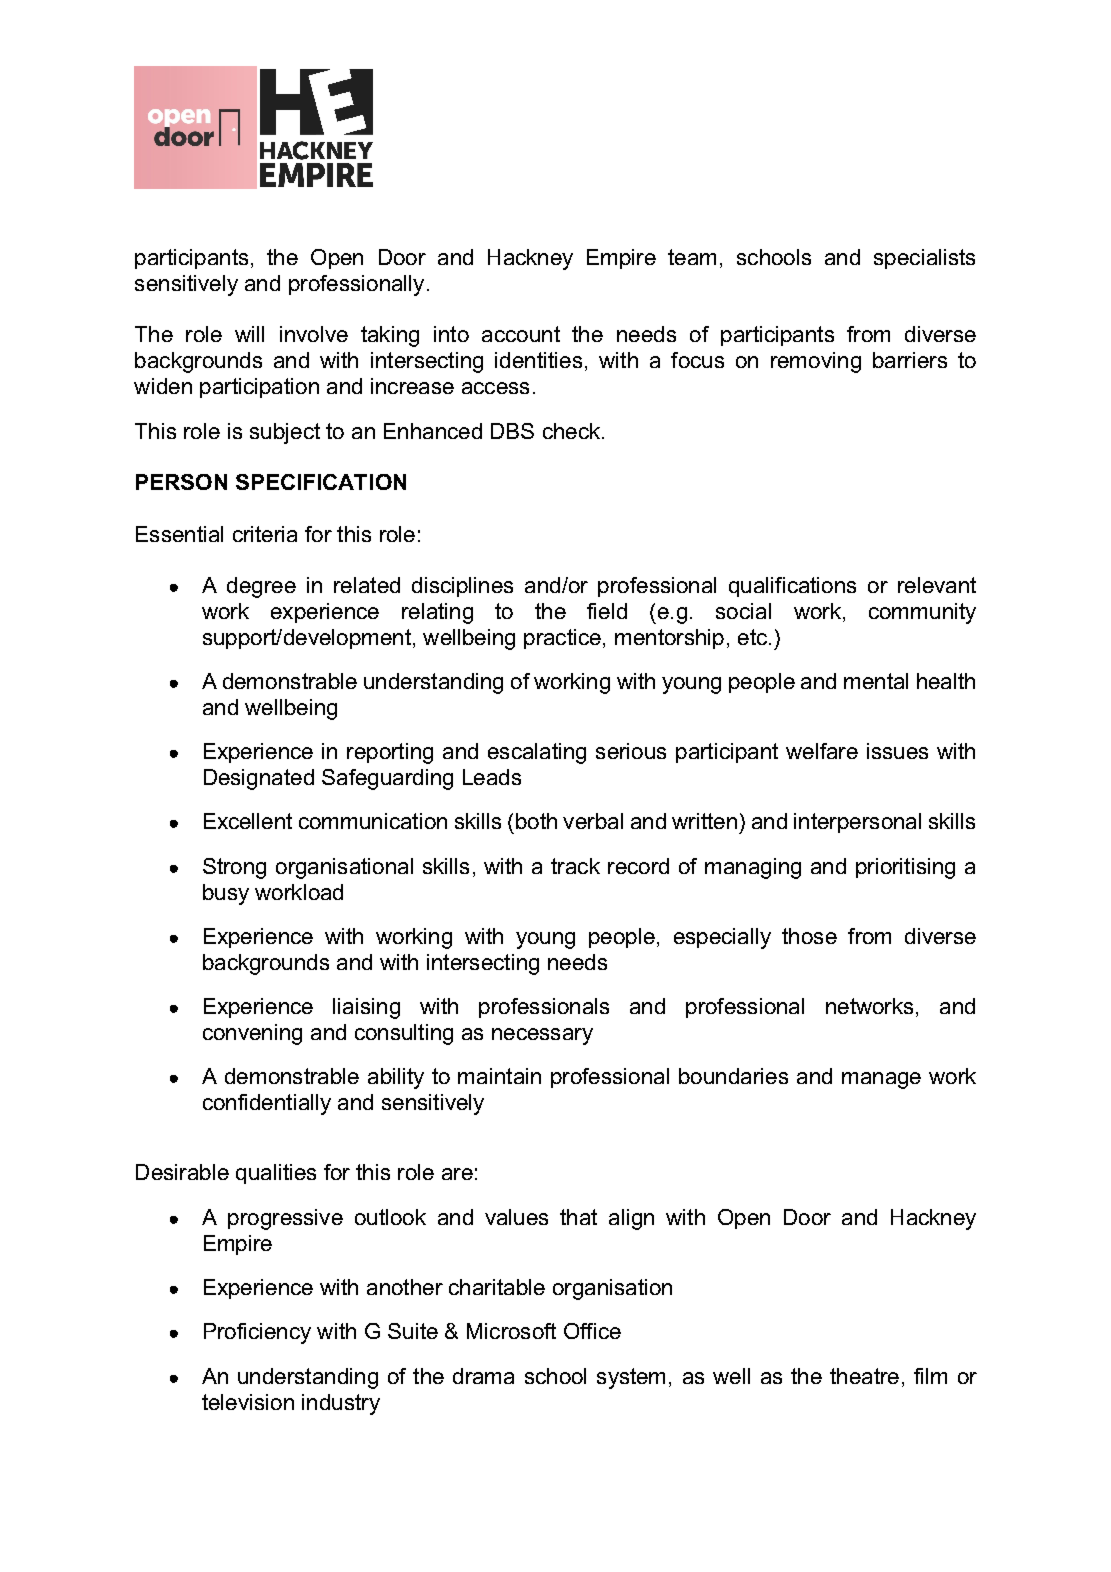 The height and width of the screenshot is (1572, 1111). Describe the element at coordinates (248, 821) in the screenshot. I see `Excellent` at that location.
